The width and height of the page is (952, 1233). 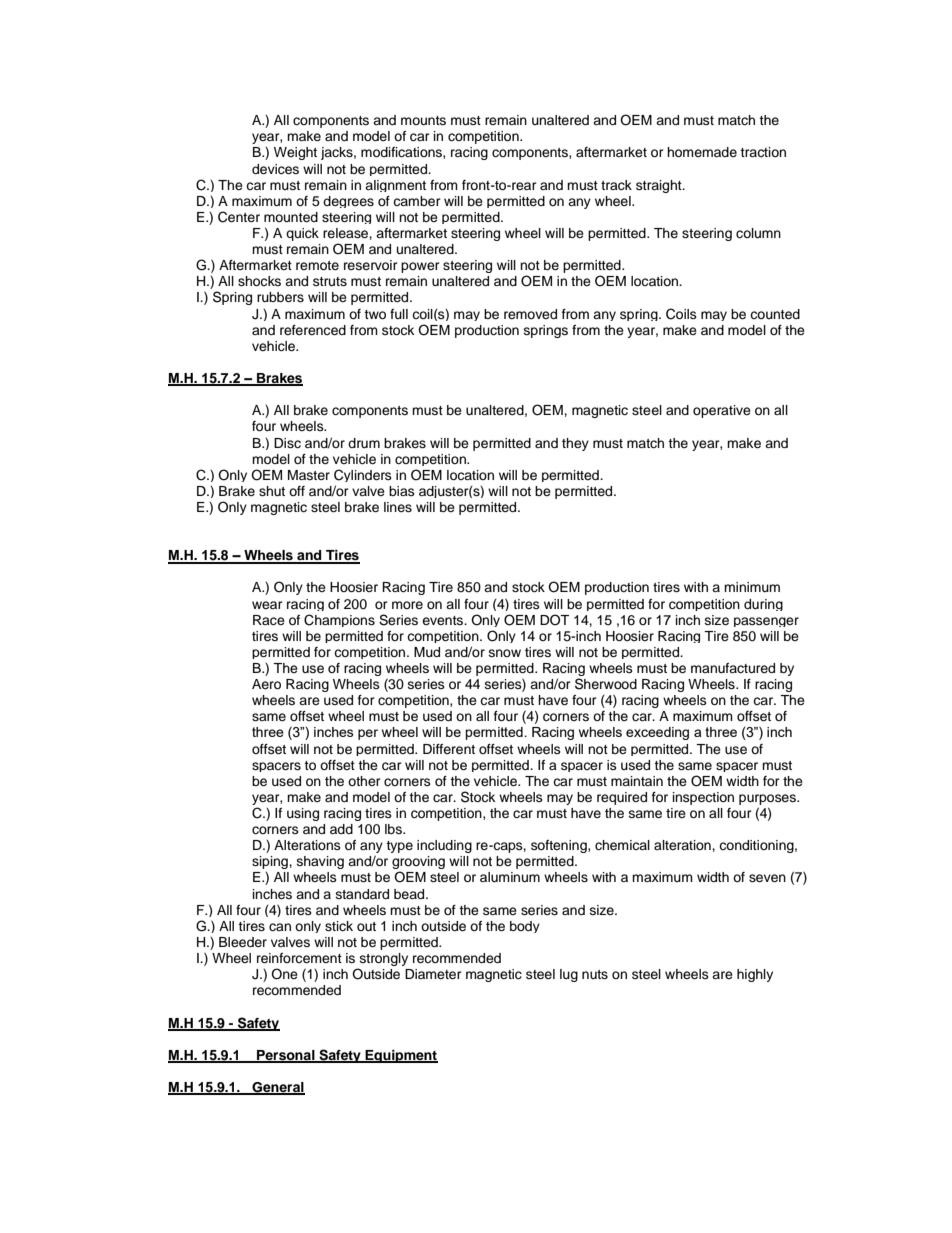 What do you see at coordinates (702, 152) in the page?
I see `homemade` at bounding box center [702, 152].
